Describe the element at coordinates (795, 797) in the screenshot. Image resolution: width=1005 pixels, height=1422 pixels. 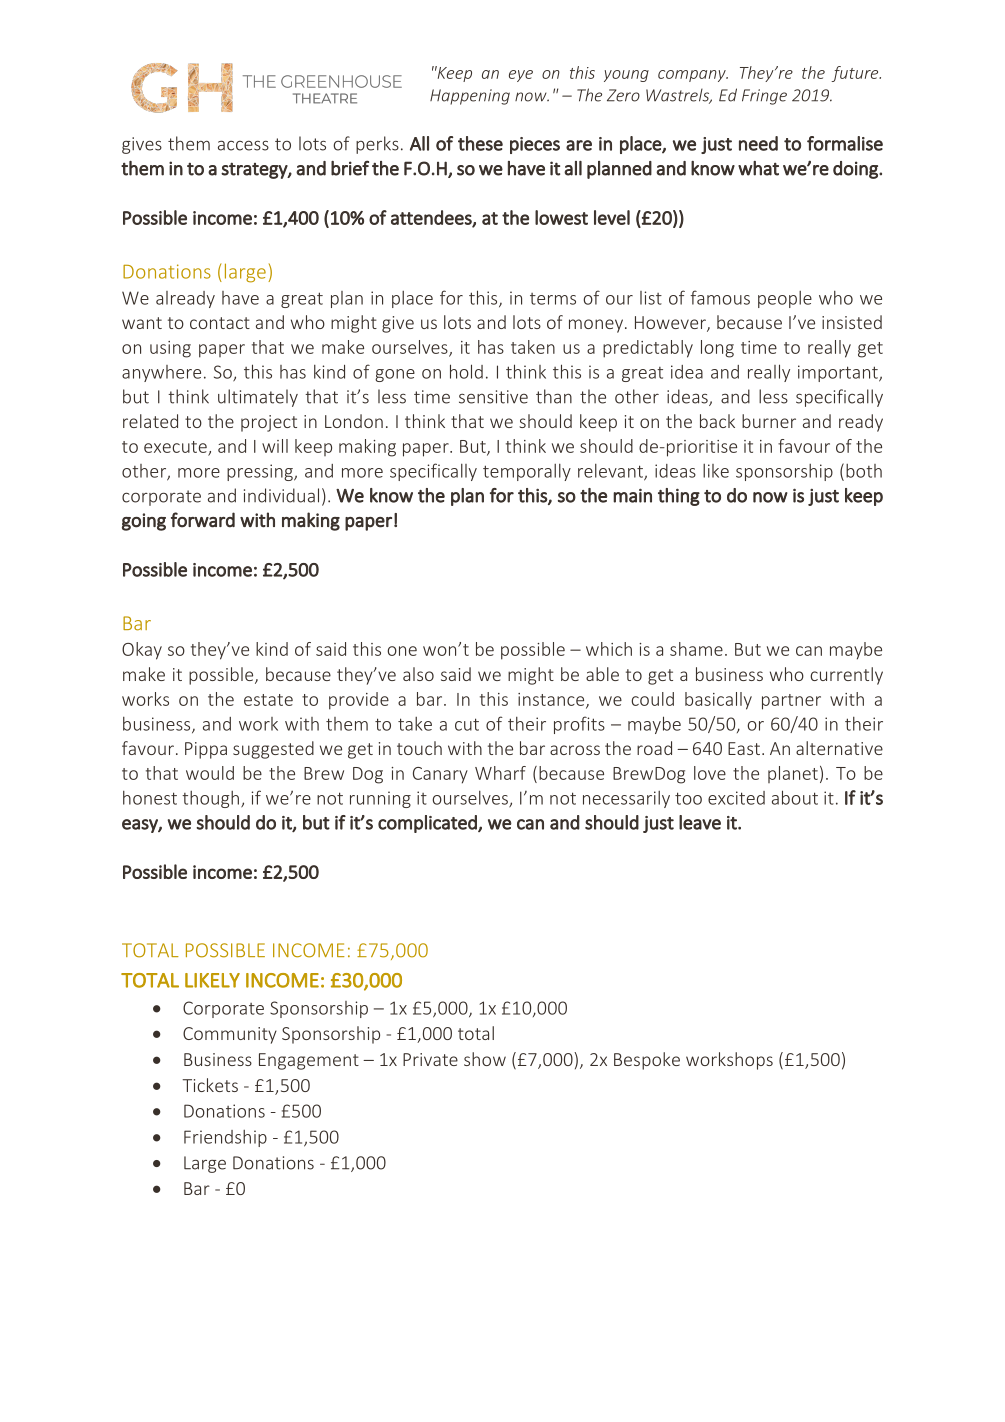
I see `about` at that location.
